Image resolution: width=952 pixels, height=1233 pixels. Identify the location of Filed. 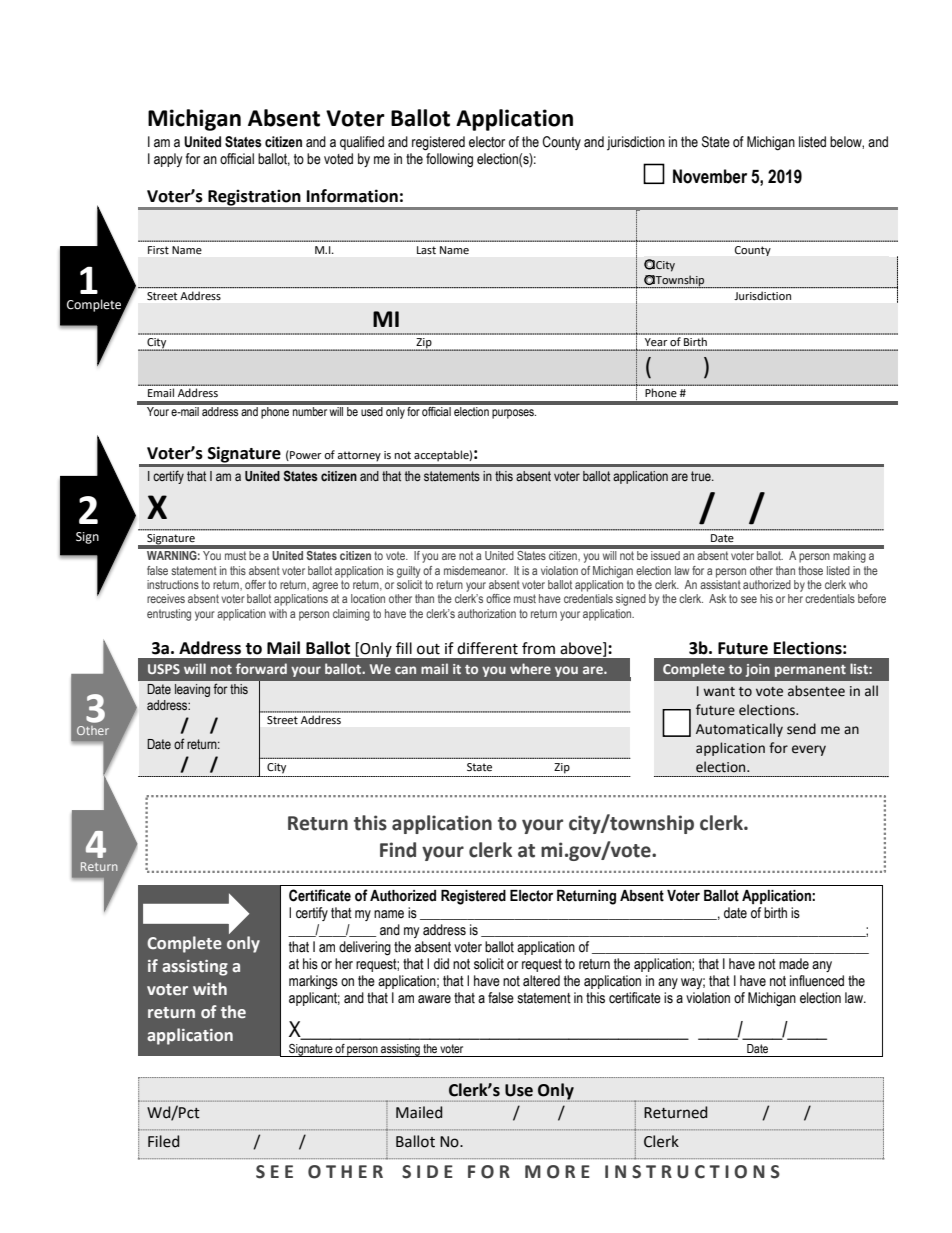
(164, 1141).
